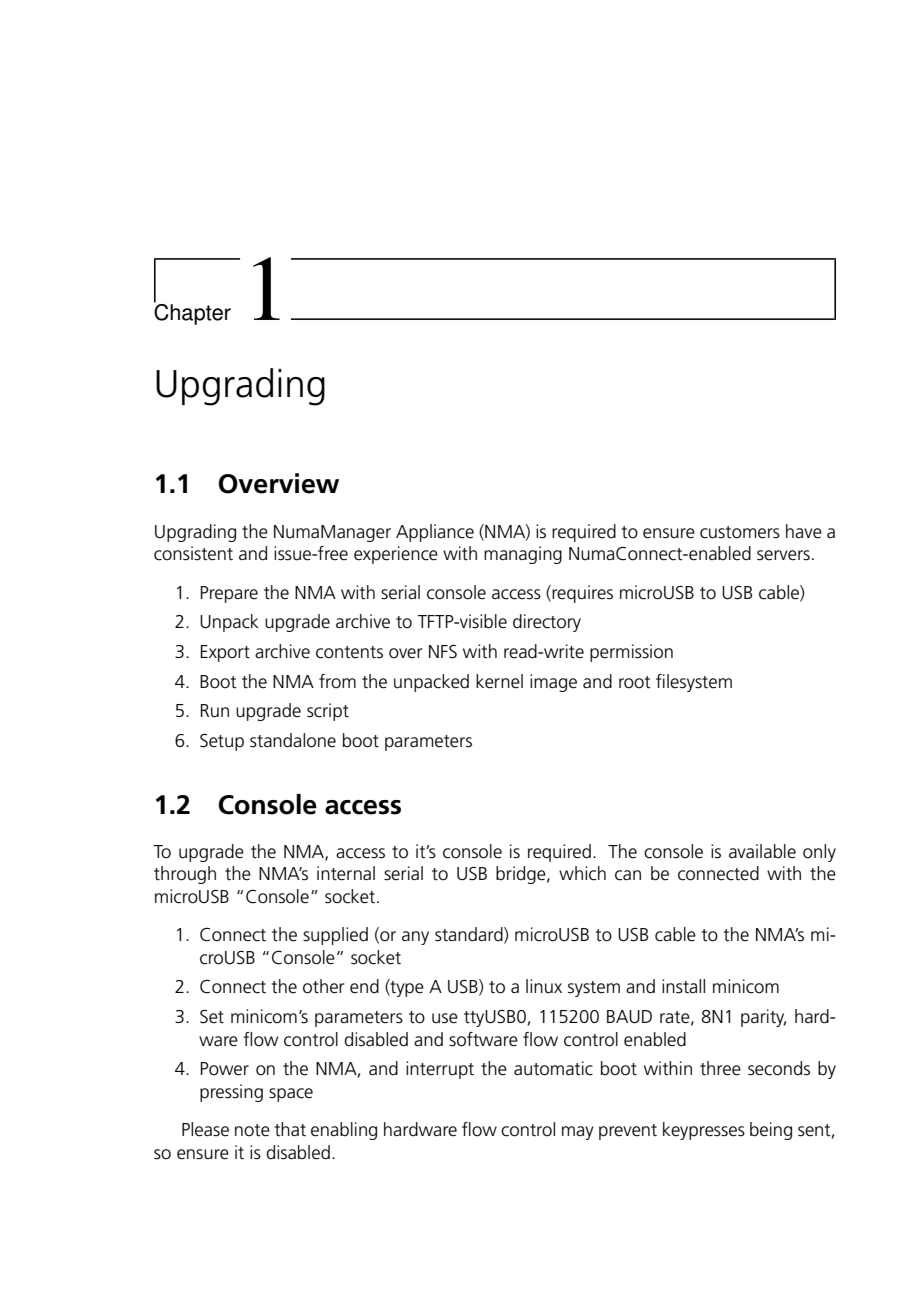  What do you see at coordinates (740, 532) in the image?
I see `customers` at bounding box center [740, 532].
